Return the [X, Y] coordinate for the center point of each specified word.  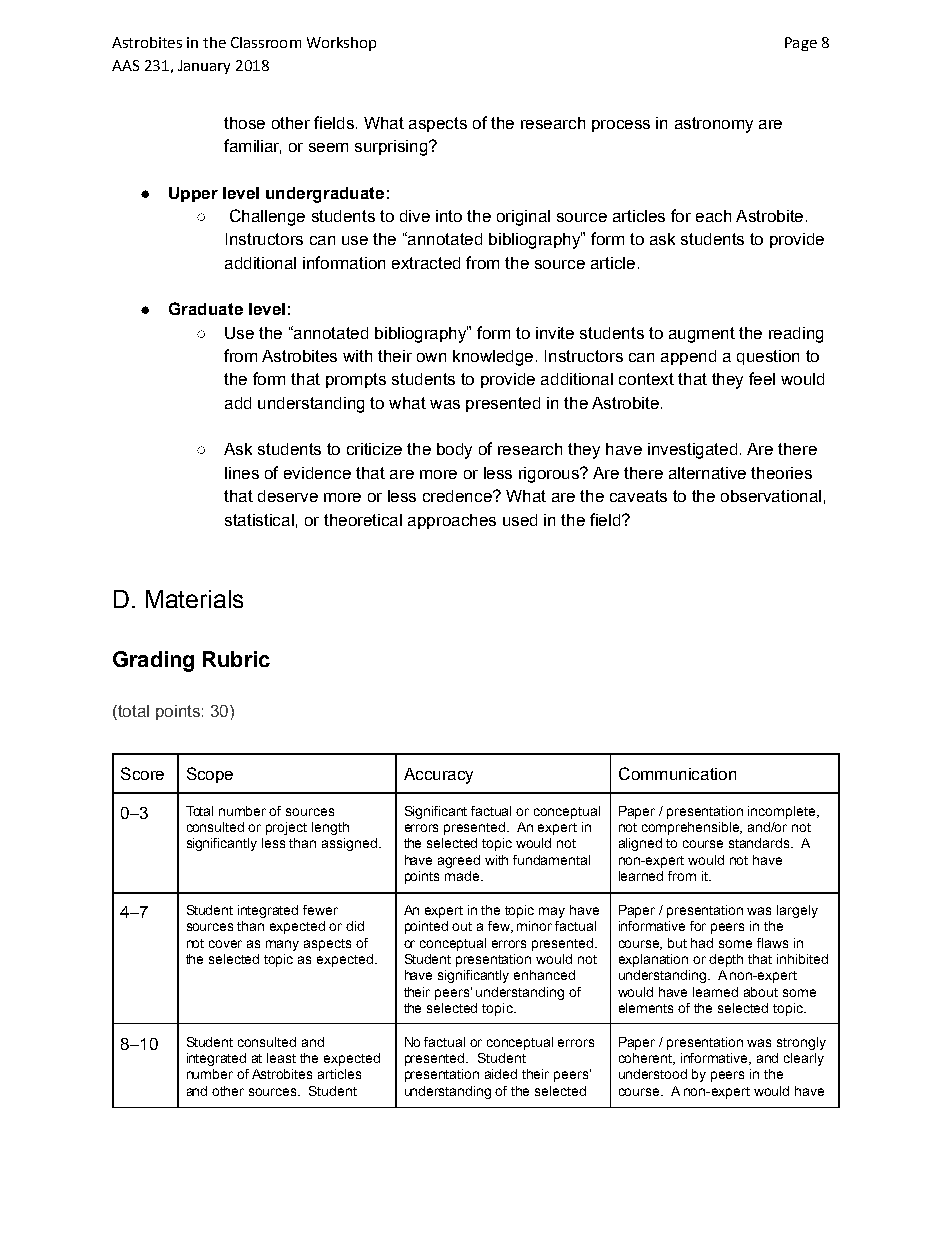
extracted [426, 263]
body [454, 451]
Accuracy [438, 776]
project [286, 828]
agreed [459, 861]
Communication [677, 773]
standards [760, 843]
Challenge [267, 217]
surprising [392, 148]
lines [242, 473]
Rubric [236, 659]
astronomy [714, 125]
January [204, 67]
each [713, 216]
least [281, 1058]
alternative [707, 473]
